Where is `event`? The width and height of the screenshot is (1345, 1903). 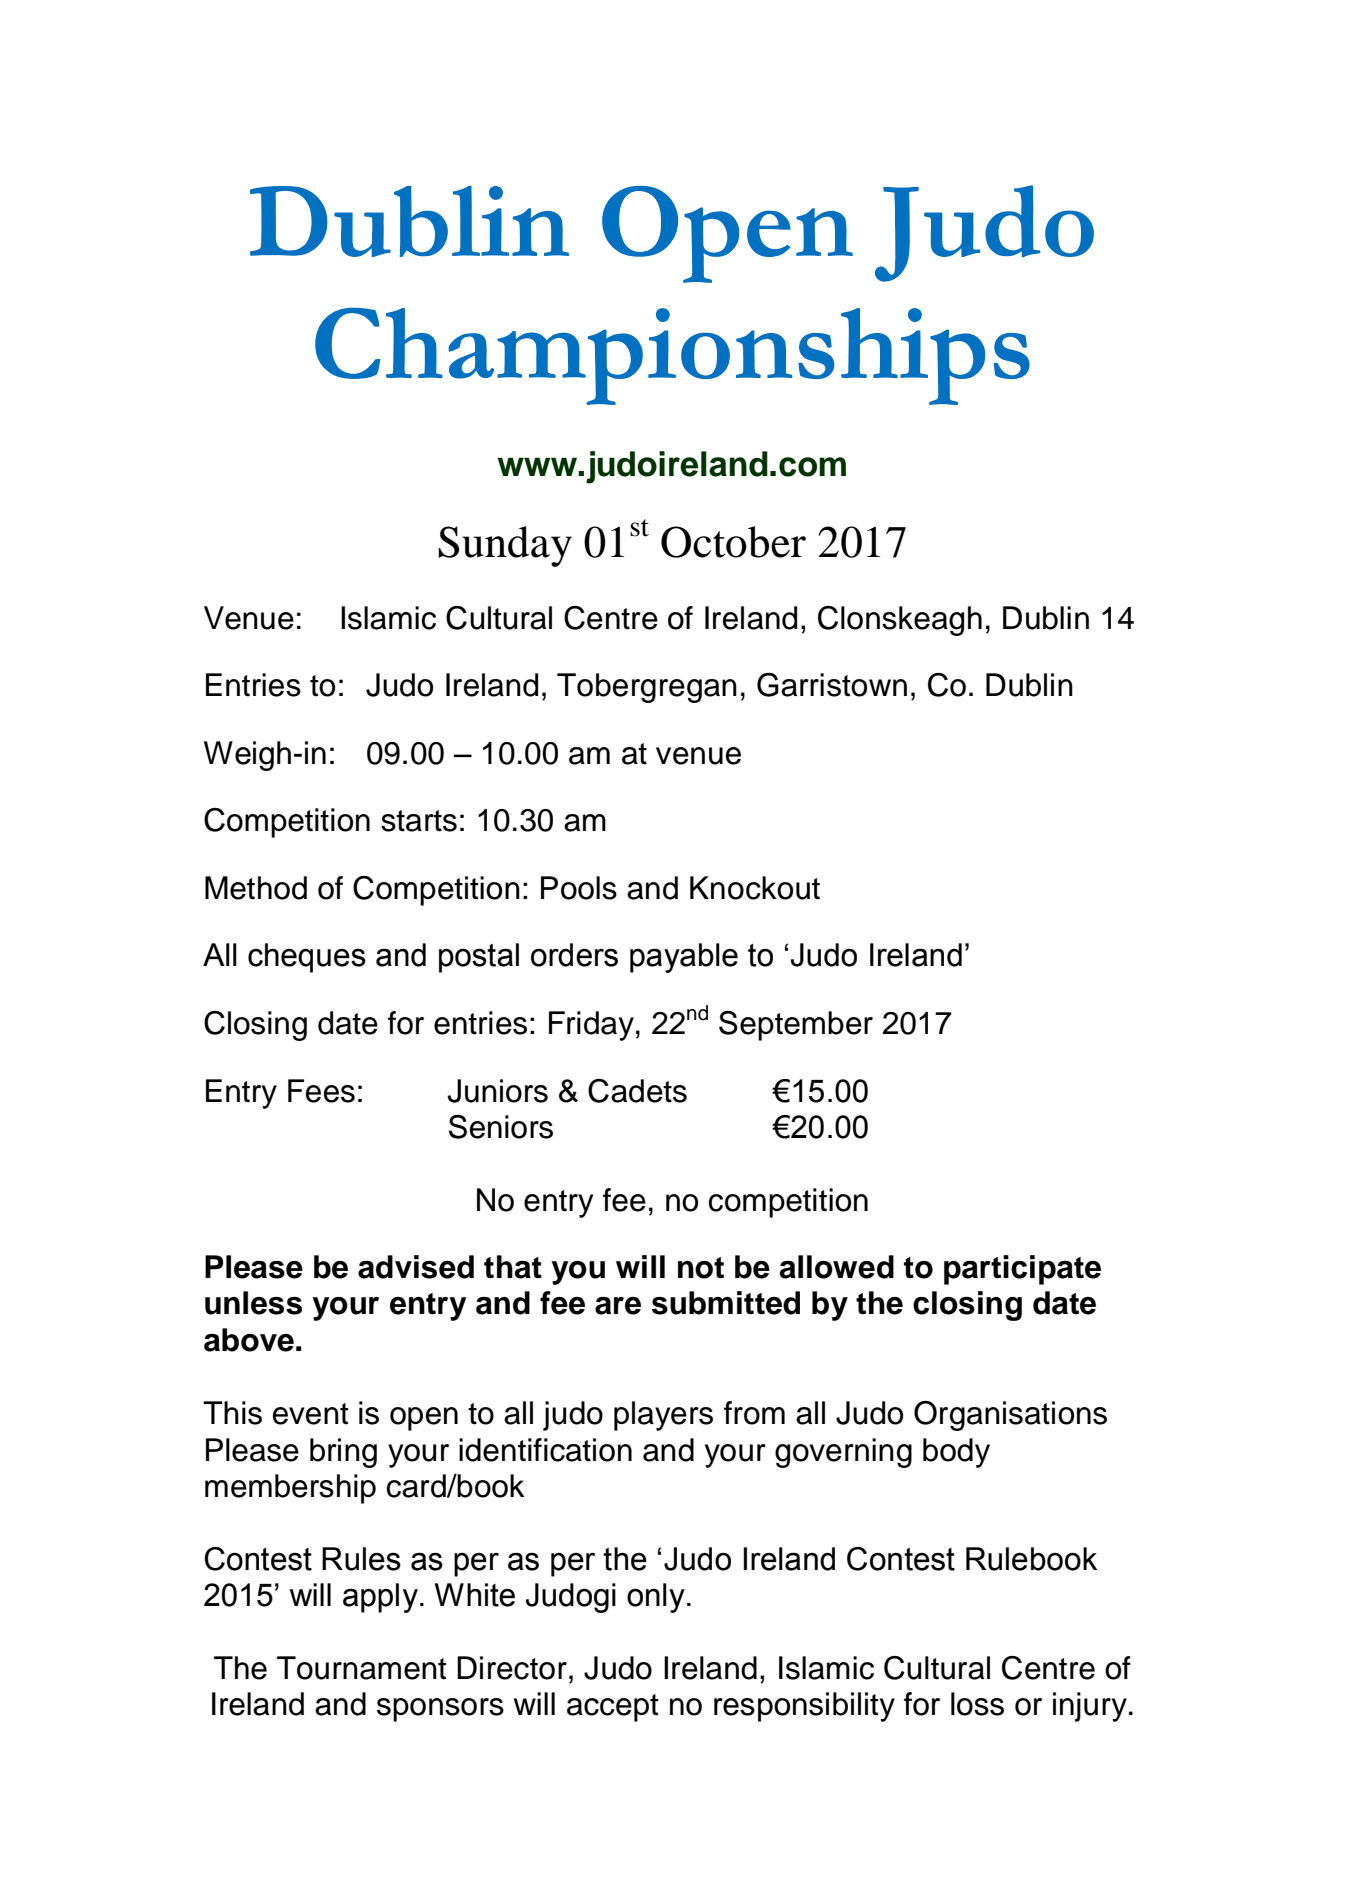
event is located at coordinates (311, 1414).
